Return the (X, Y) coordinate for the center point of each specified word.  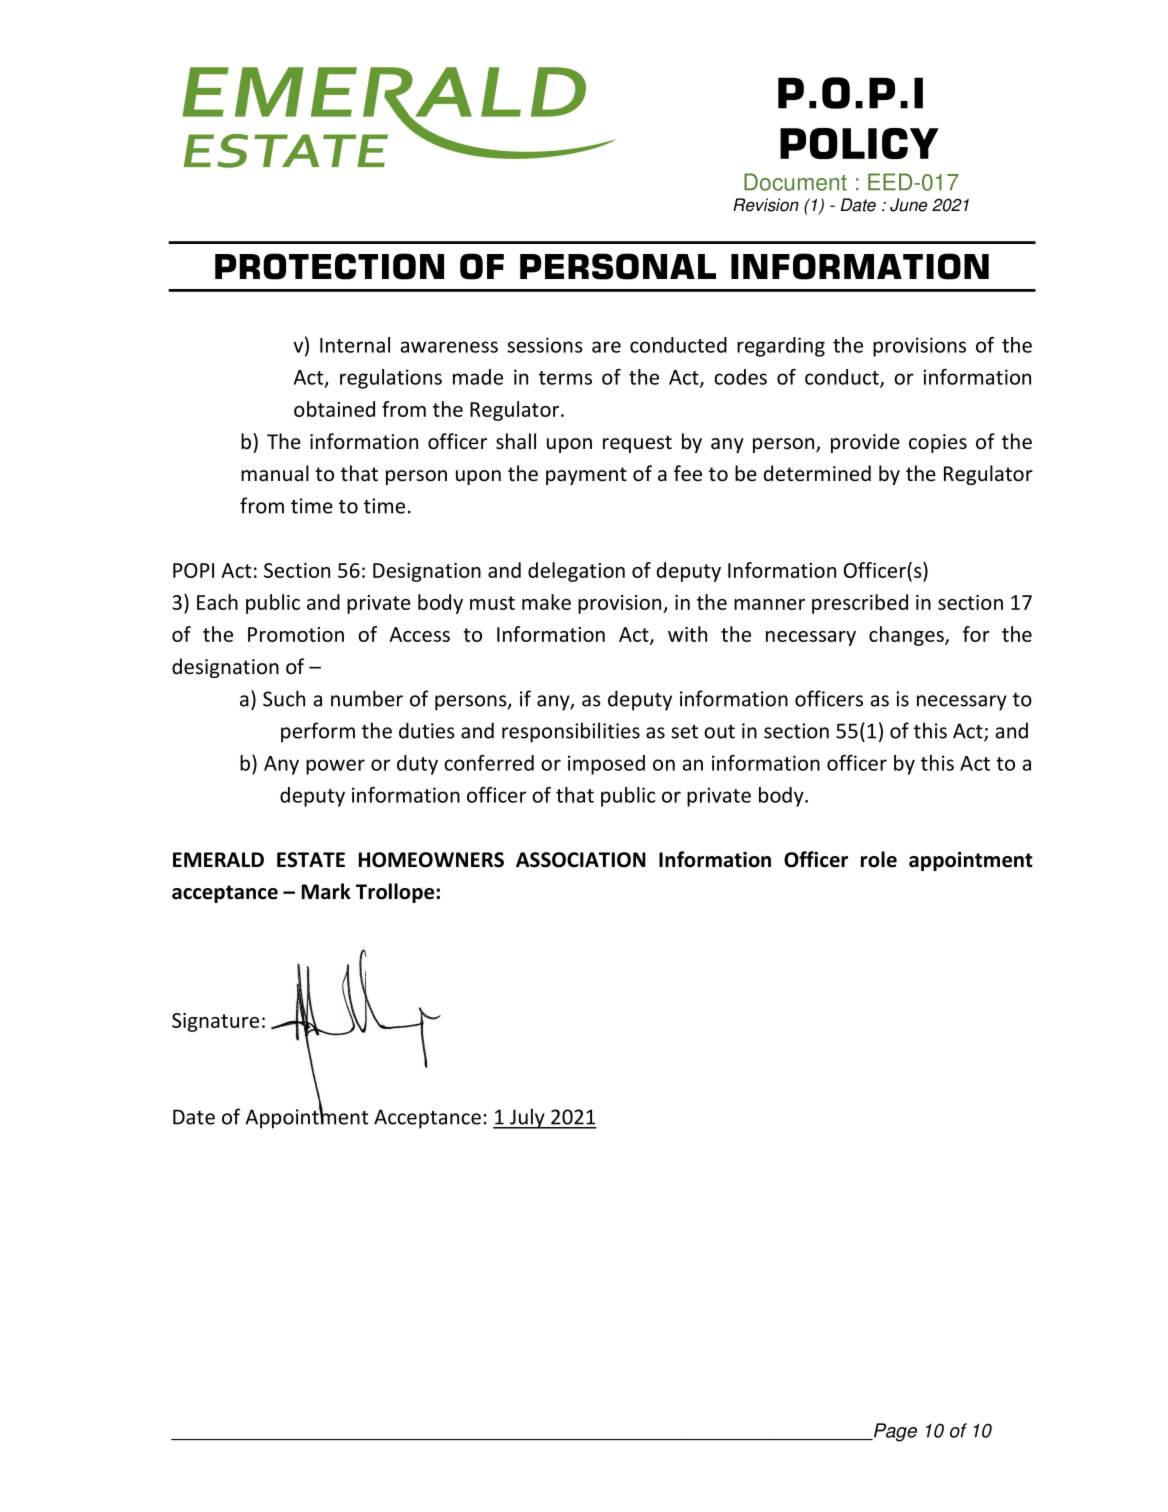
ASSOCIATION (581, 860)
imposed (606, 765)
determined (817, 473)
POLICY (859, 143)
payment (586, 476)
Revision (766, 205)
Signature (215, 1022)
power (335, 767)
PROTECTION (329, 266)
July (527, 1118)
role (879, 859)
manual (275, 473)
